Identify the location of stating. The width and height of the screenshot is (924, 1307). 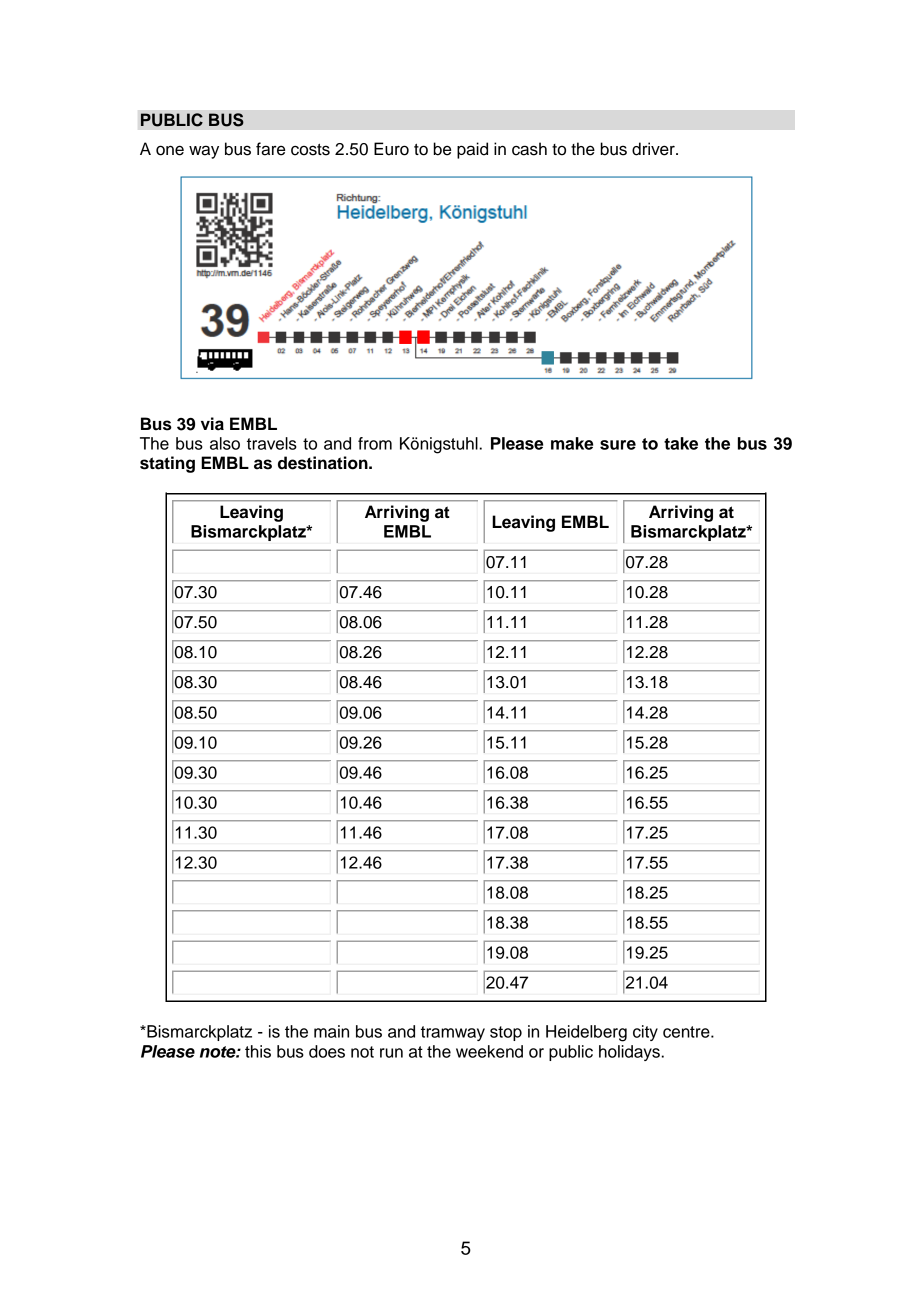
(167, 464).
